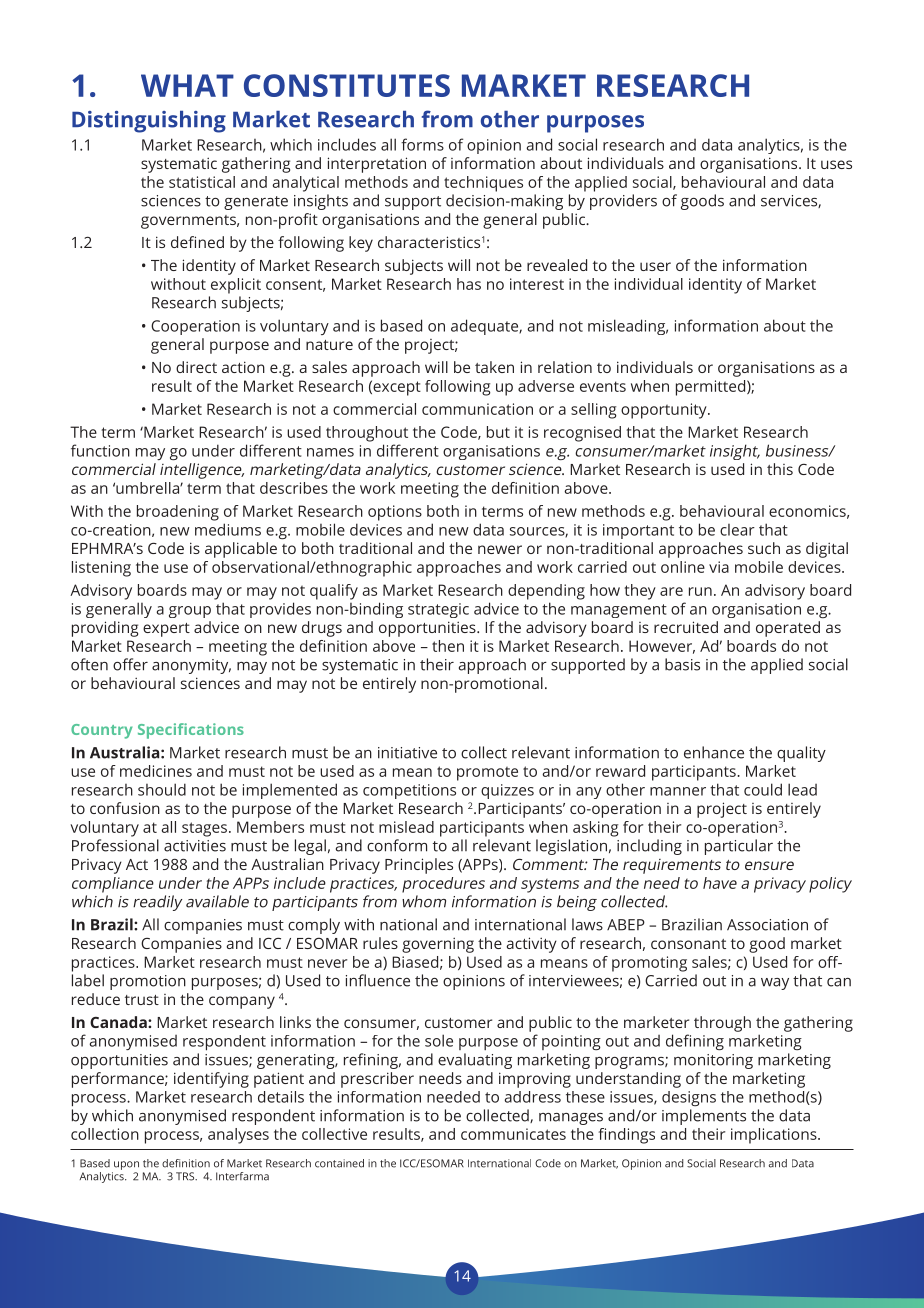  Describe the element at coordinates (422, 144) in the screenshot. I see `forms` at that location.
